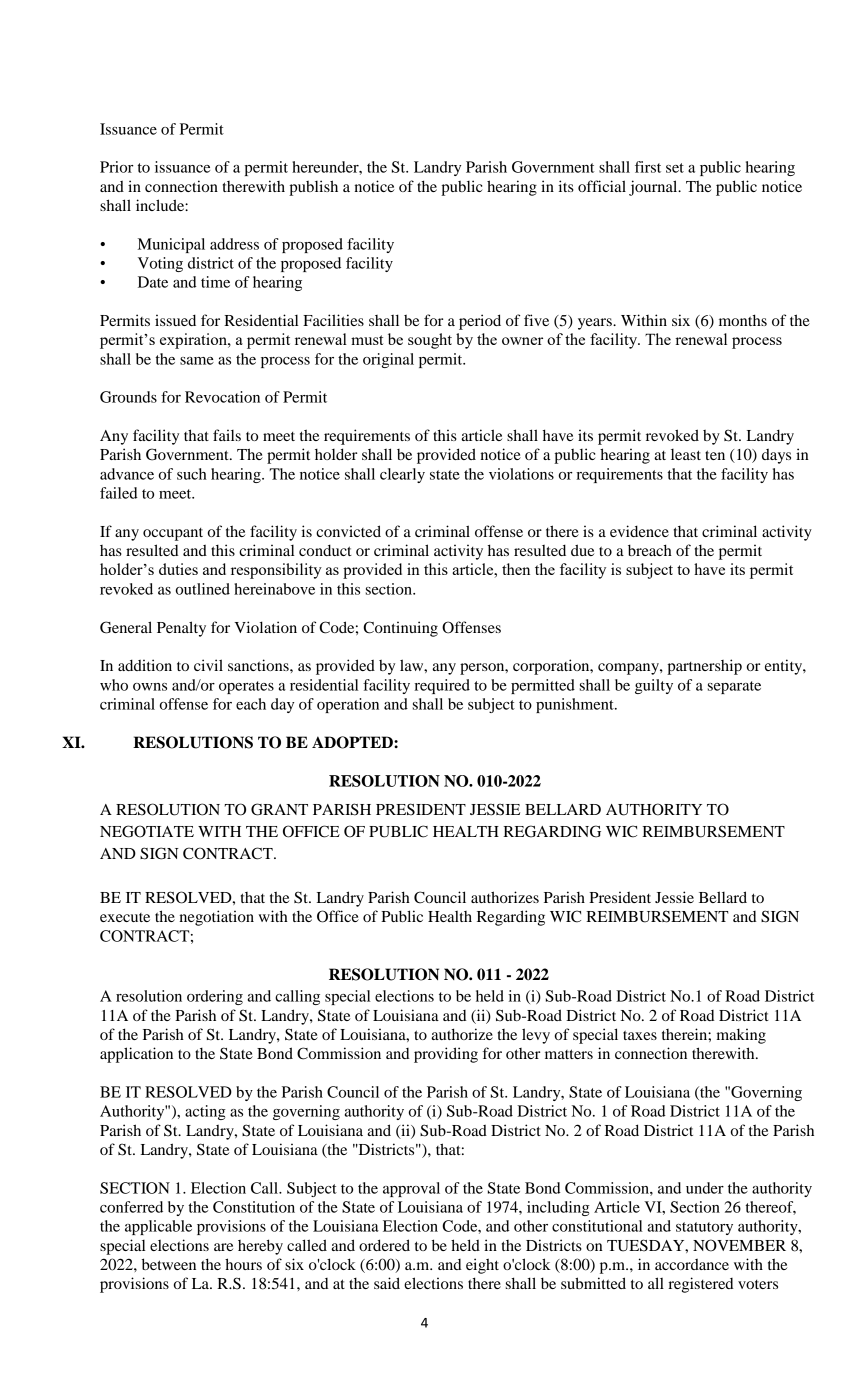  I want to click on set, so click(675, 168).
